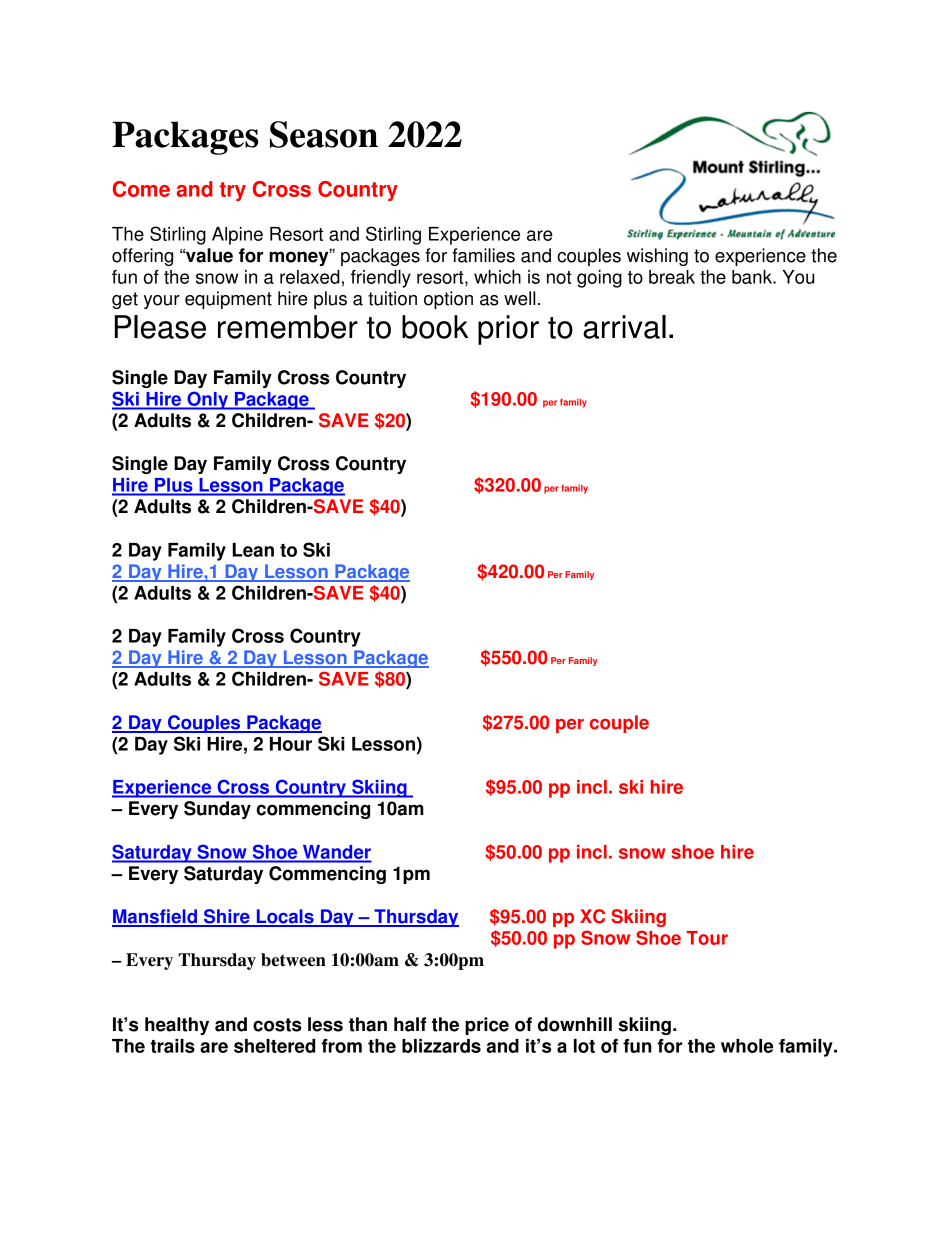  I want to click on Come, so click(141, 189).
